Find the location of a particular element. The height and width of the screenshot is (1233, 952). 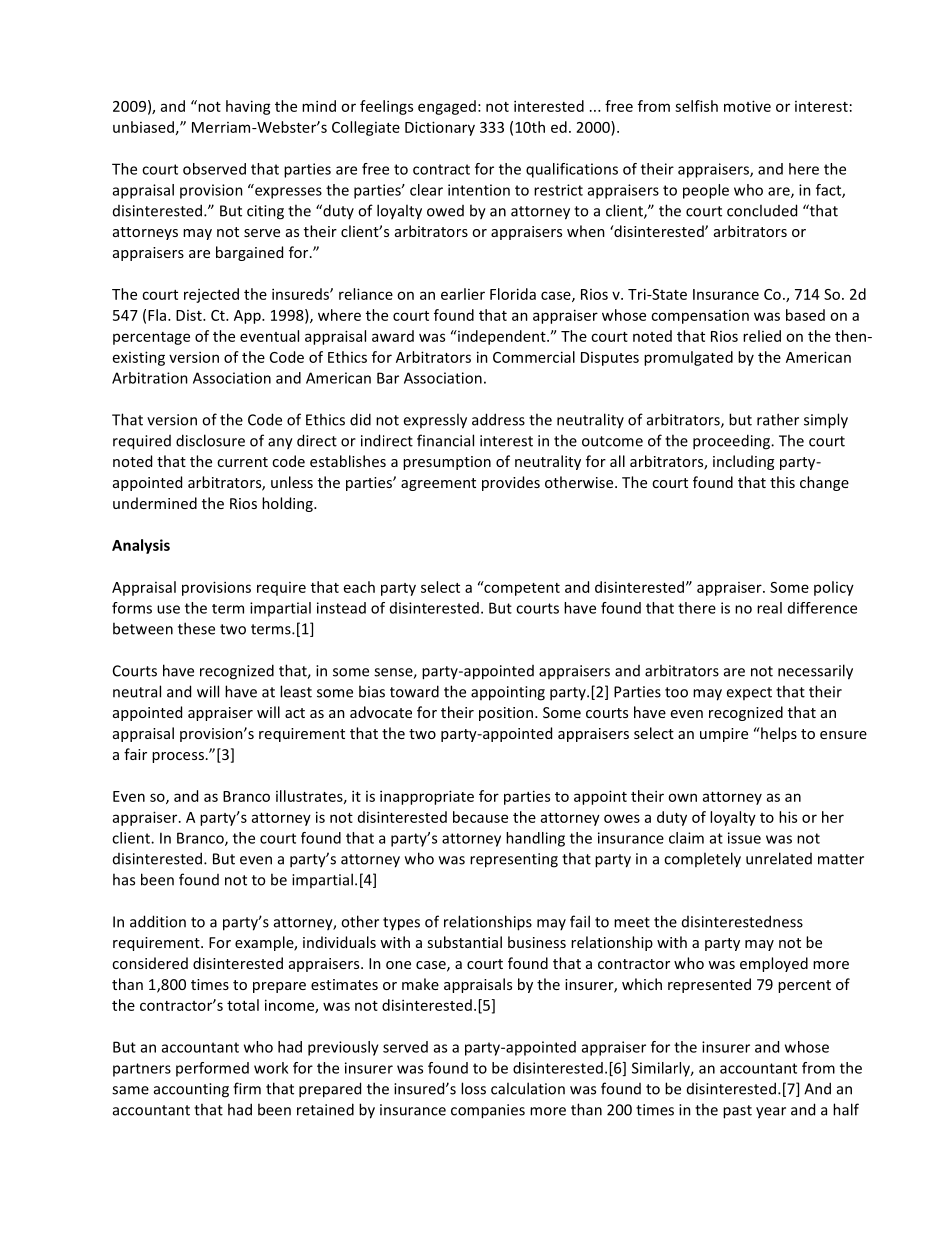

unrelated is located at coordinates (779, 858).
